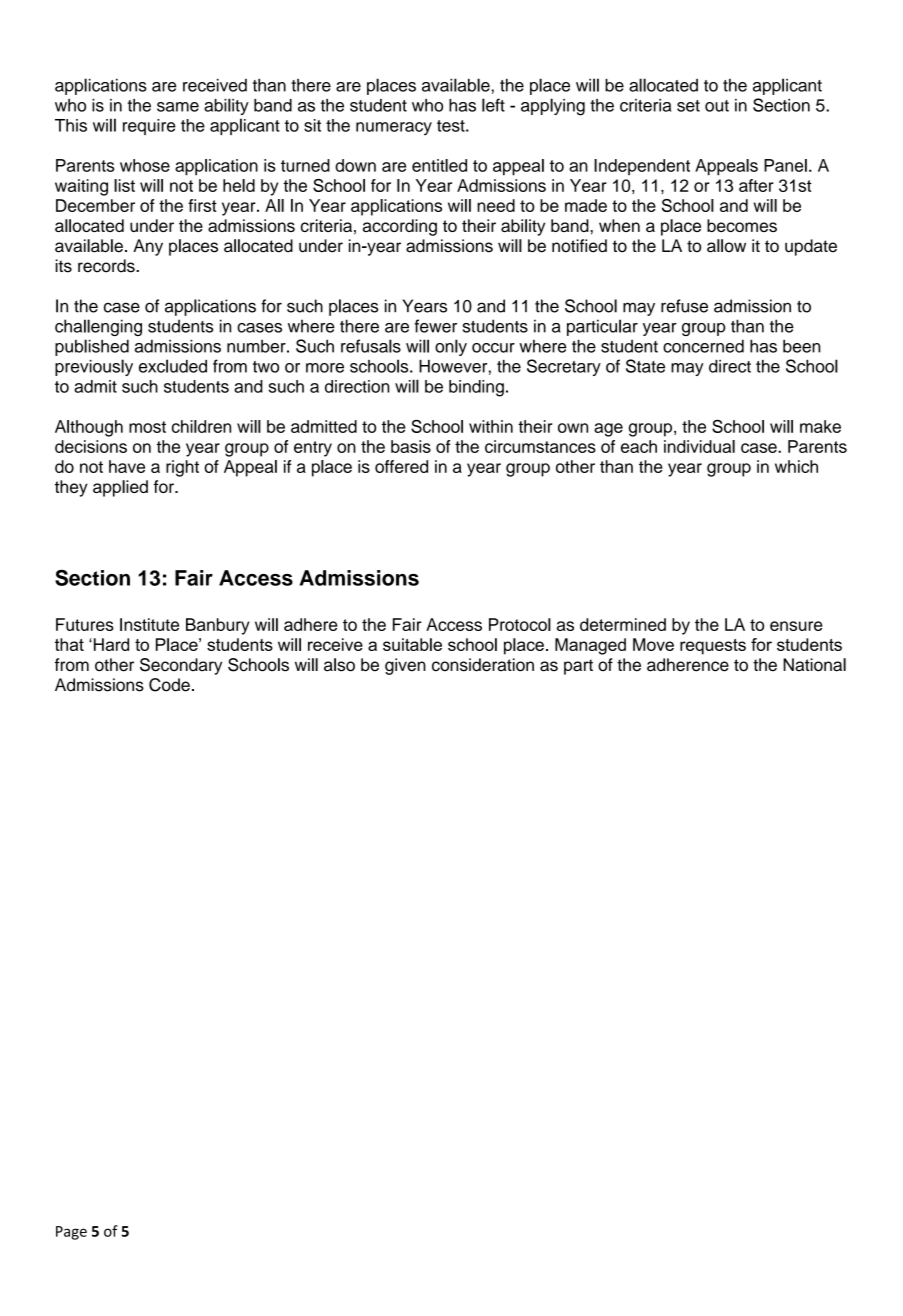 Image resolution: width=903 pixels, height=1316 pixels. What do you see at coordinates (439, 165) in the document?
I see `entitled` at bounding box center [439, 165].
